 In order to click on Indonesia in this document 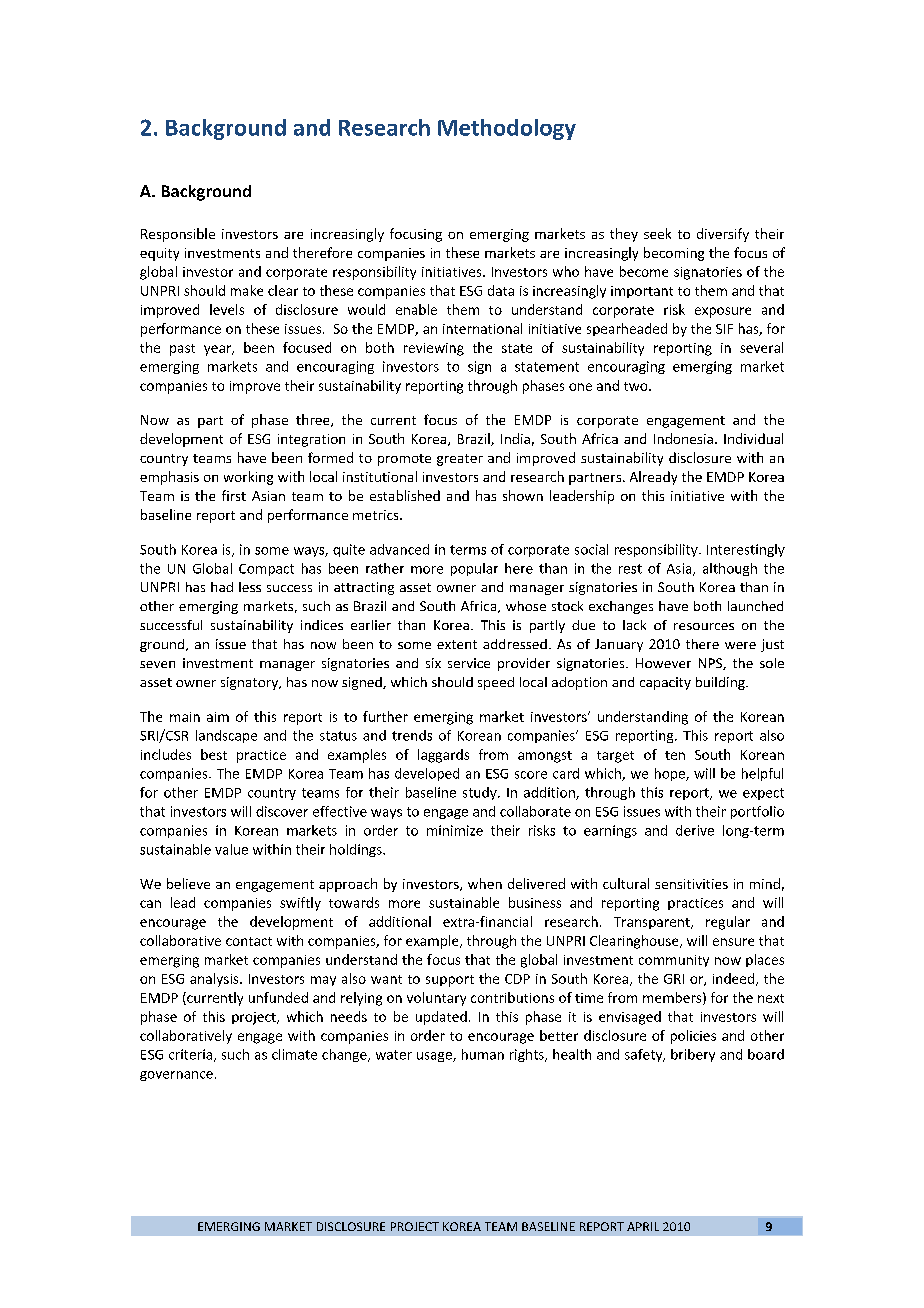, I will do `click(683, 438)`.
